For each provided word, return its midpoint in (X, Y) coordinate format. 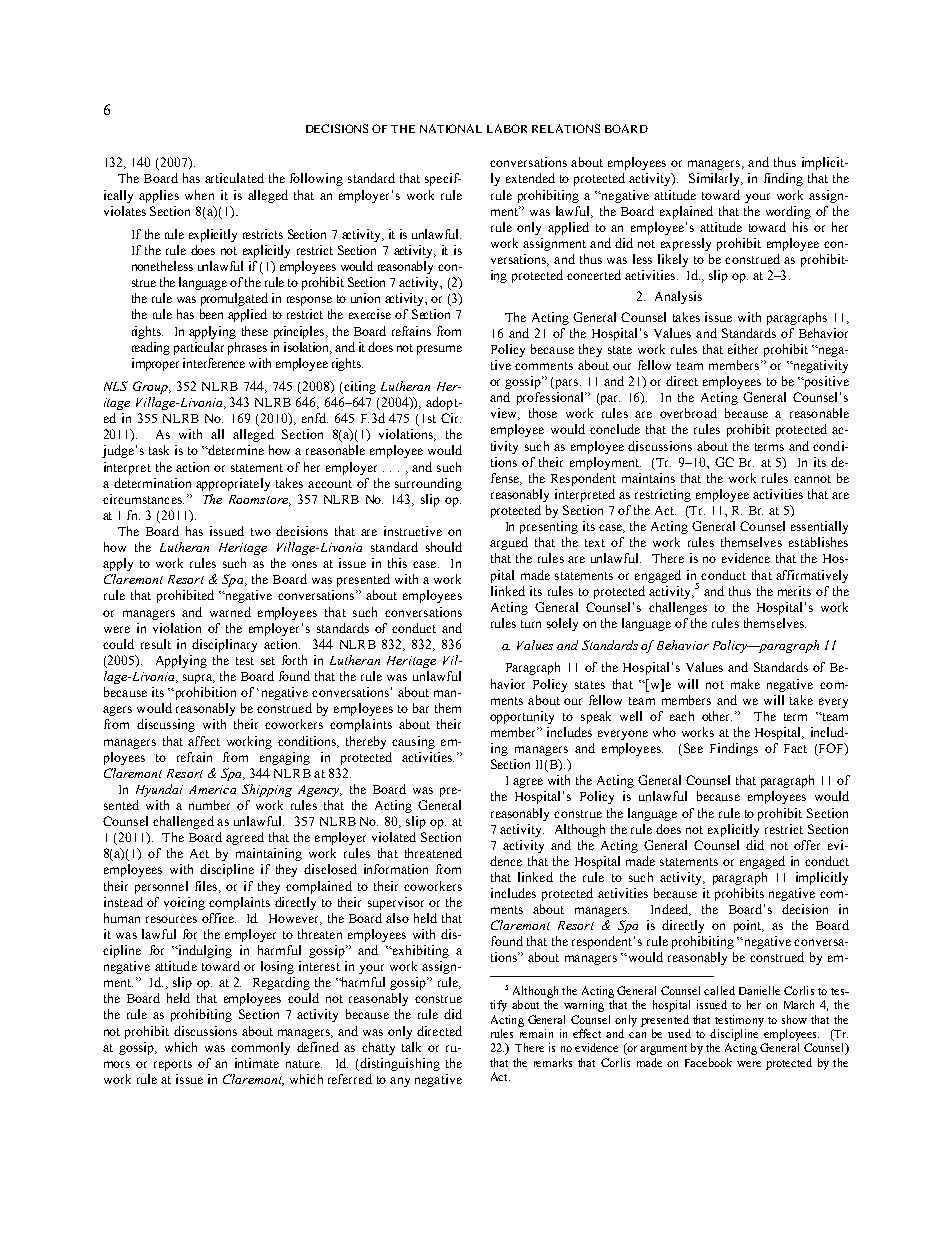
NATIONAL (451, 128)
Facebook (708, 1062)
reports (173, 1065)
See (692, 749)
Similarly (715, 179)
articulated (234, 178)
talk (411, 1047)
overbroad (688, 413)
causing (413, 742)
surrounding (428, 484)
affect (204, 741)
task (159, 450)
